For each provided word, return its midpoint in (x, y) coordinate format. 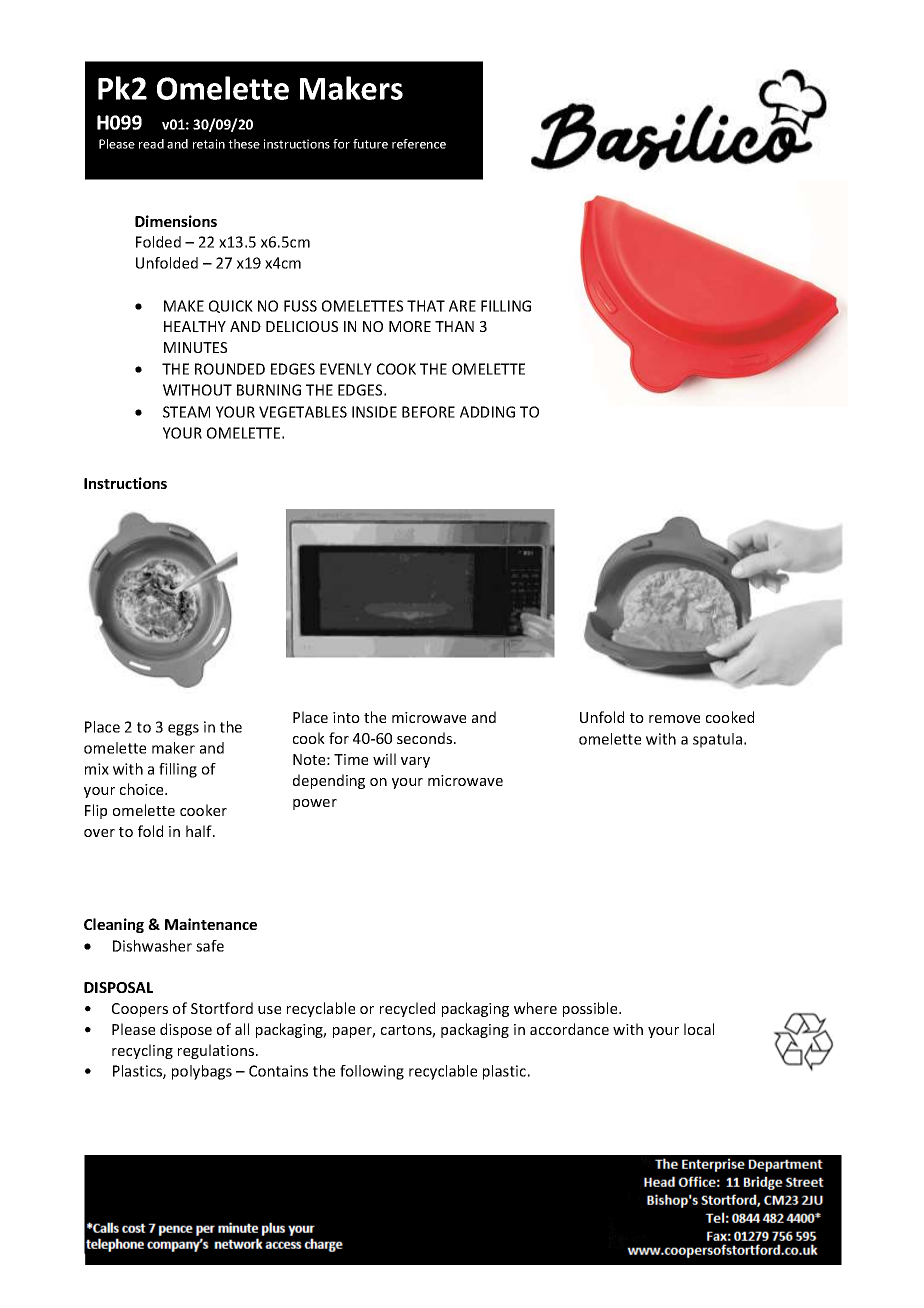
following (372, 1072)
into (346, 717)
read (151, 144)
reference (419, 144)
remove (674, 719)
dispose (186, 1030)
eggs (183, 730)
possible (591, 1009)
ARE (462, 306)
